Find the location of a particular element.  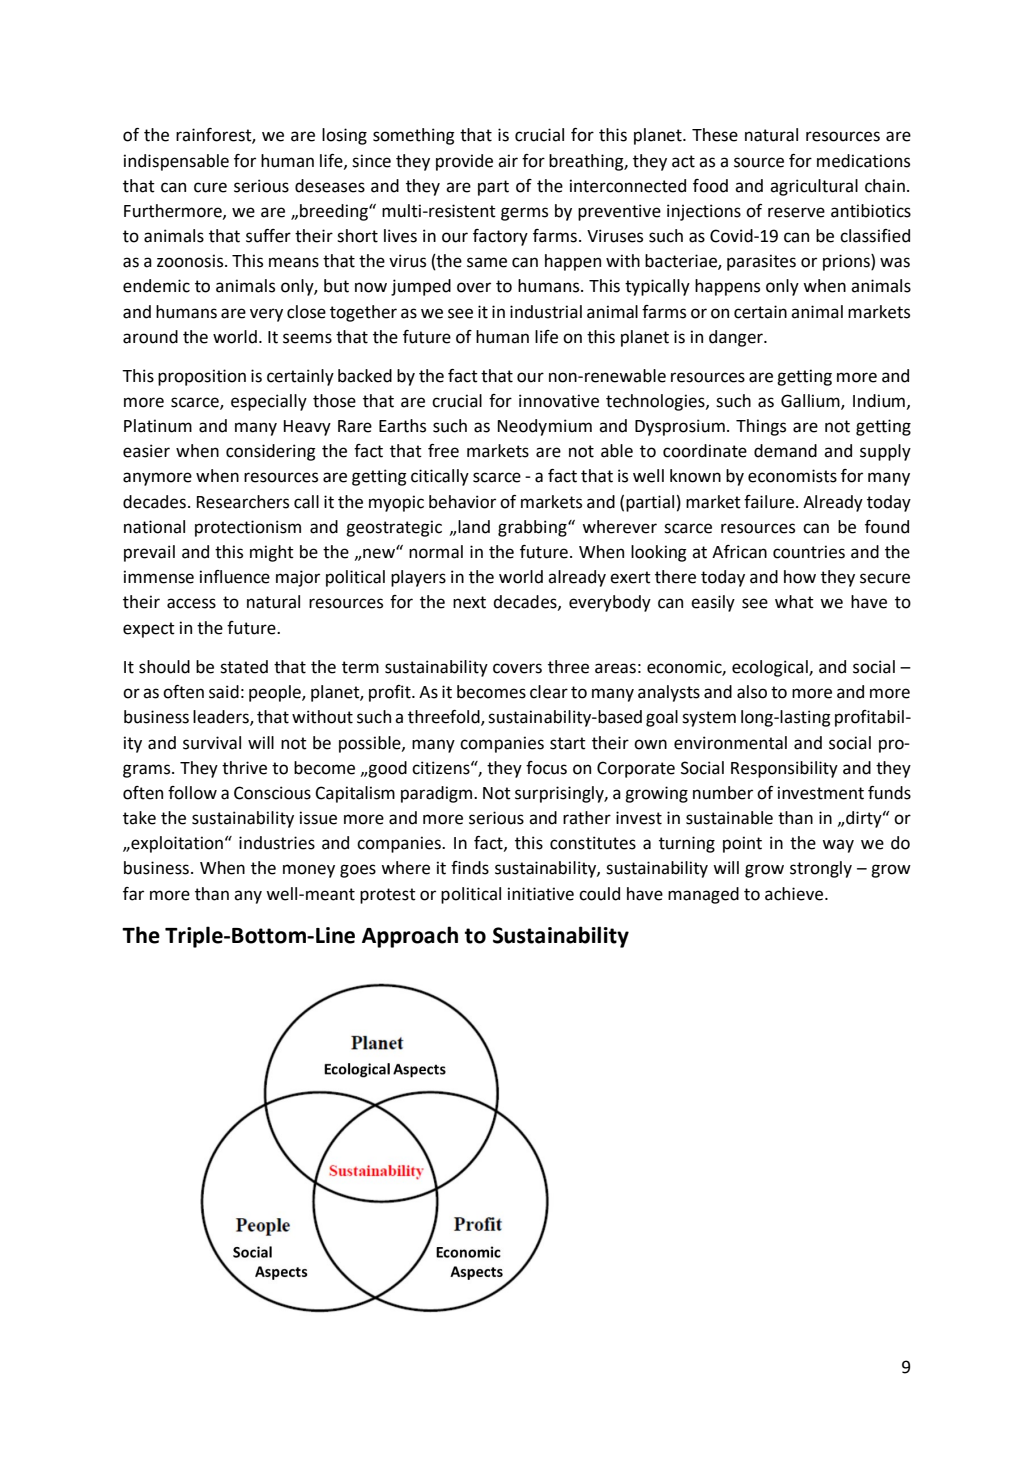

industrial is located at coordinates (546, 312).
